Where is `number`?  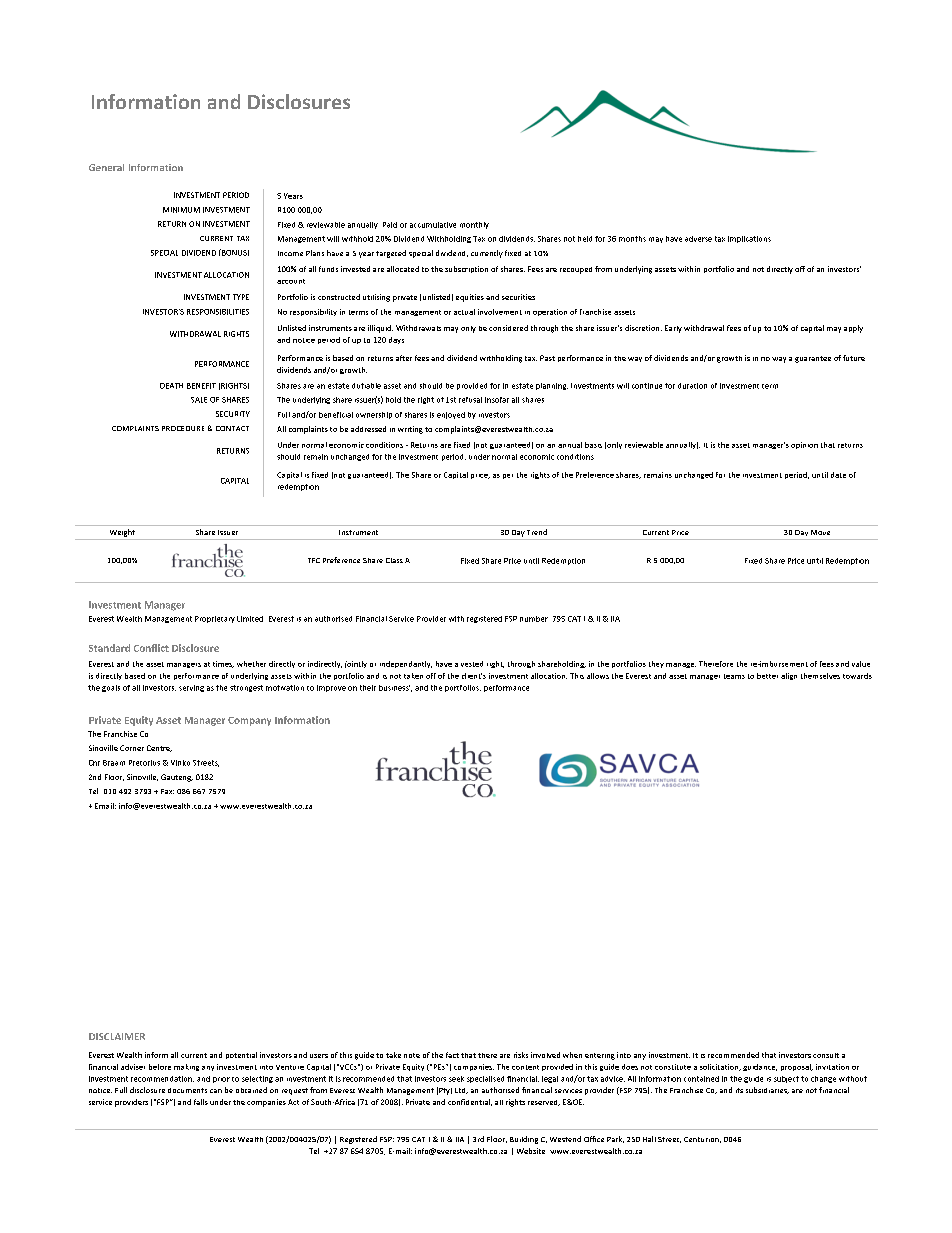 number is located at coordinates (534, 619).
